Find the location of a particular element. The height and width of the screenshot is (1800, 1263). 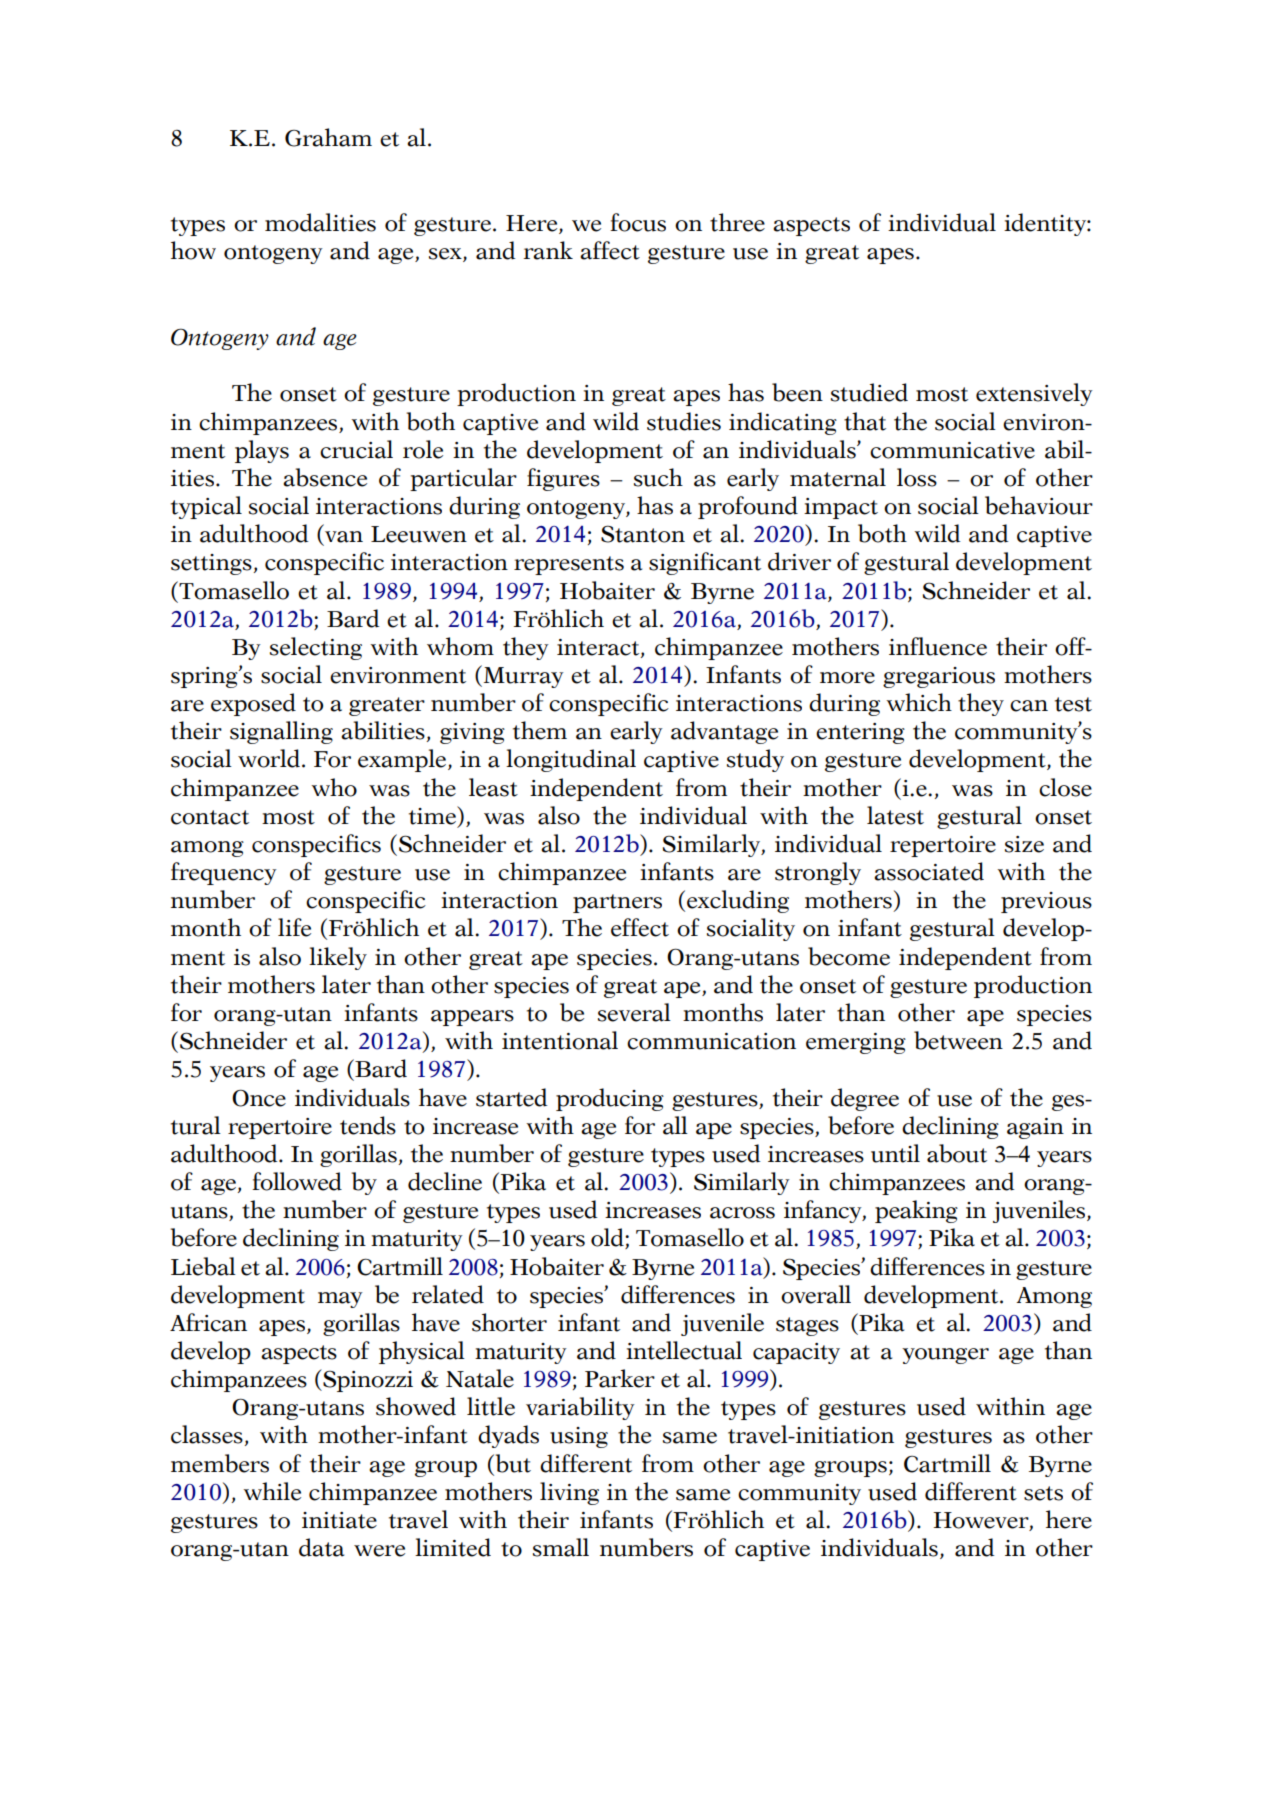

living is located at coordinates (569, 1493).
